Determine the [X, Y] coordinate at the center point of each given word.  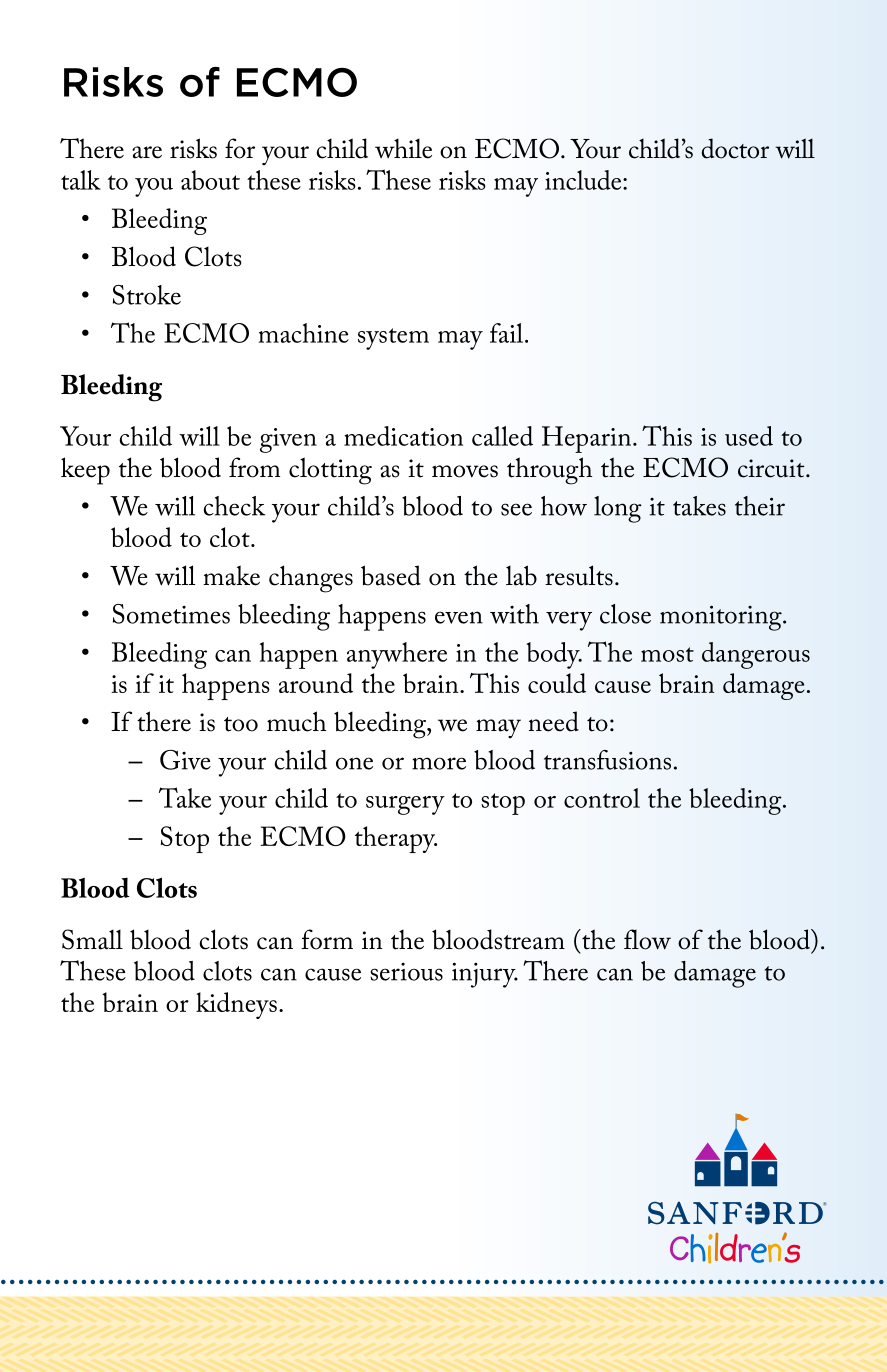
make [231, 575]
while [403, 149]
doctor [735, 148]
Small [92, 939]
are [147, 152]
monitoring [722, 618]
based [391, 575]
